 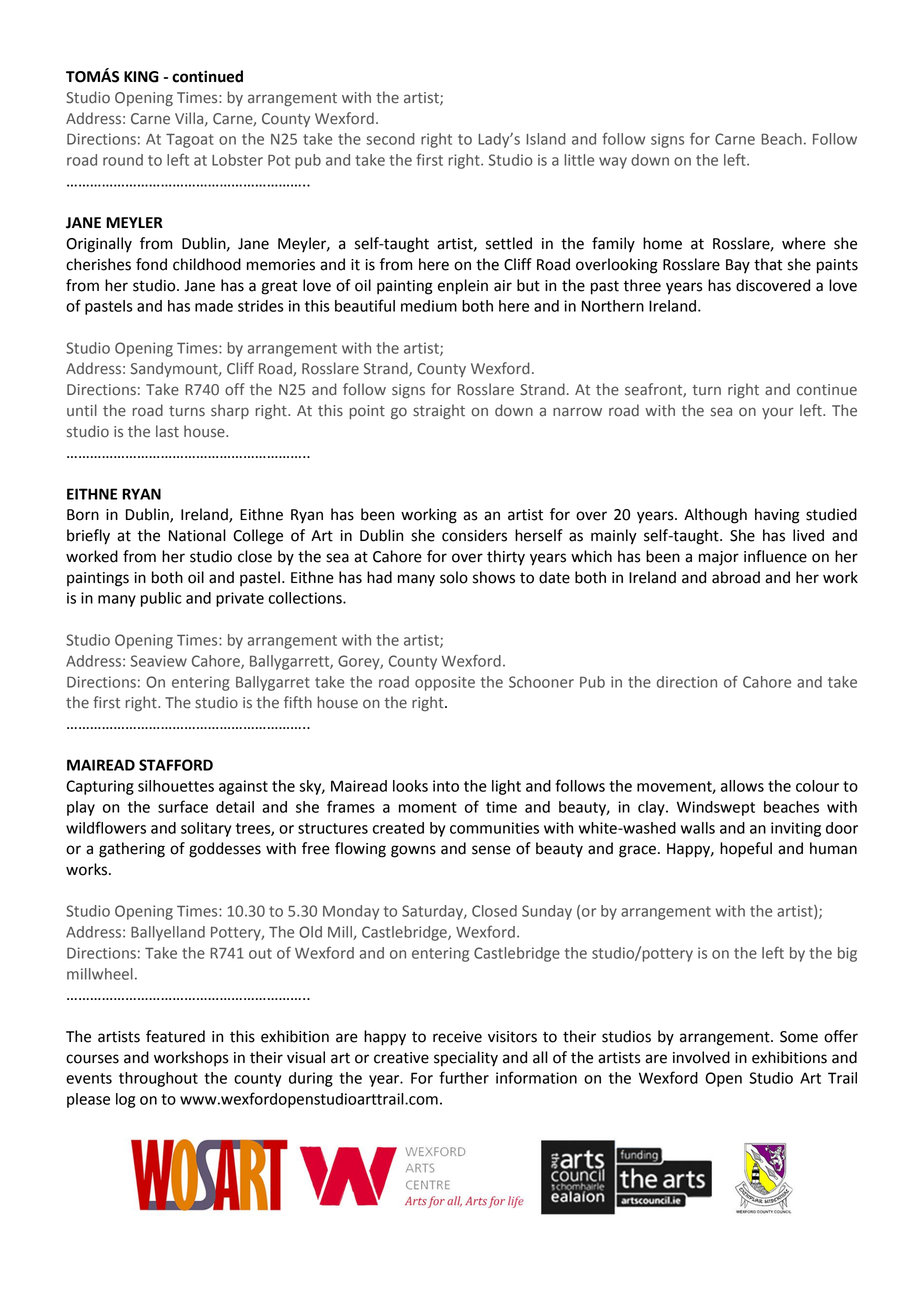 What do you see at coordinates (230, 411) in the document?
I see `sharp` at bounding box center [230, 411].
